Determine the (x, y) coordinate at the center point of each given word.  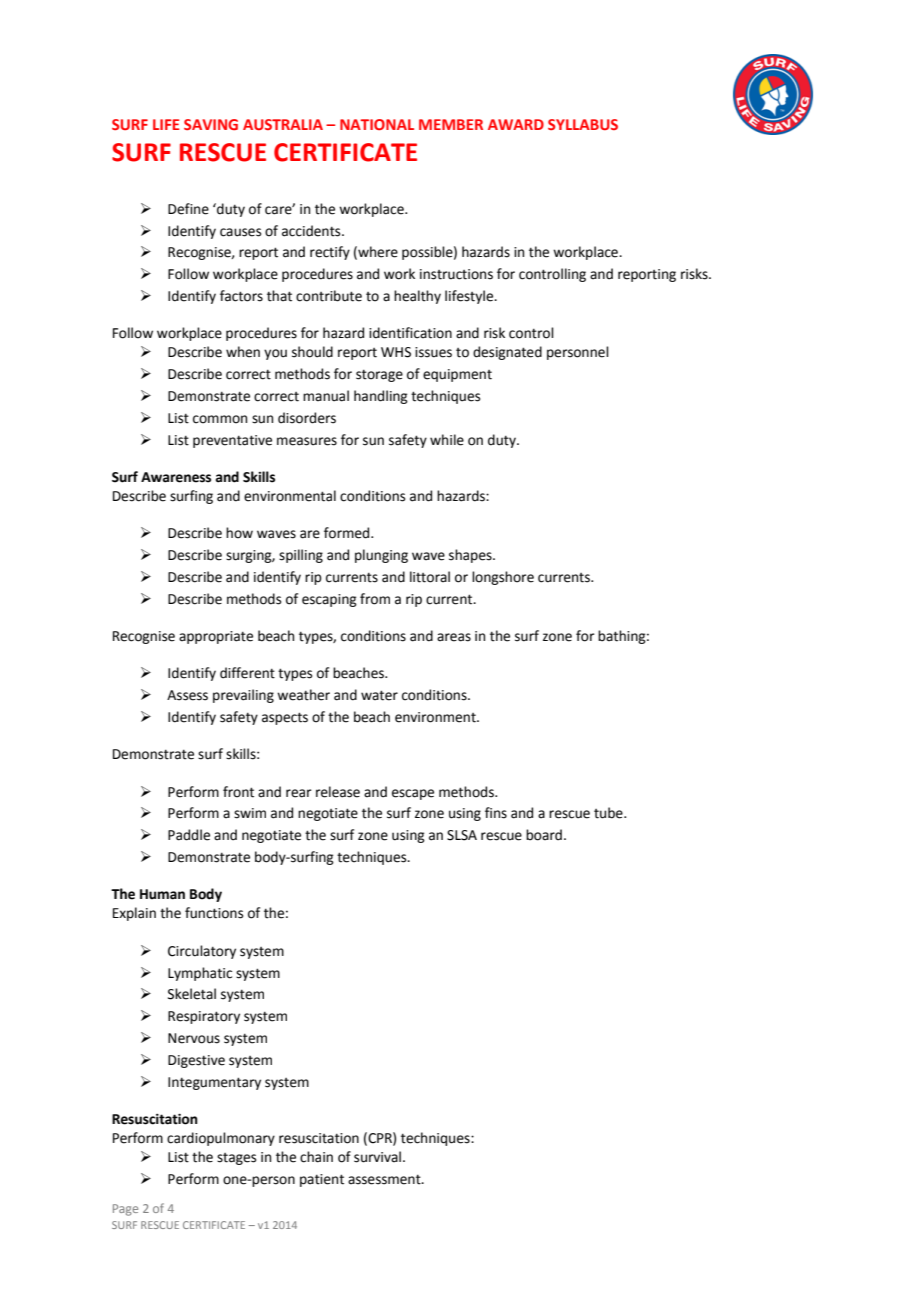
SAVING (211, 124)
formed (348, 533)
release (338, 792)
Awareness (176, 477)
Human (162, 894)
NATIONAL (377, 124)
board (544, 835)
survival (377, 1157)
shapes (471, 556)
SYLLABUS (583, 124)
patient (322, 1180)
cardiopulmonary (221, 1139)
